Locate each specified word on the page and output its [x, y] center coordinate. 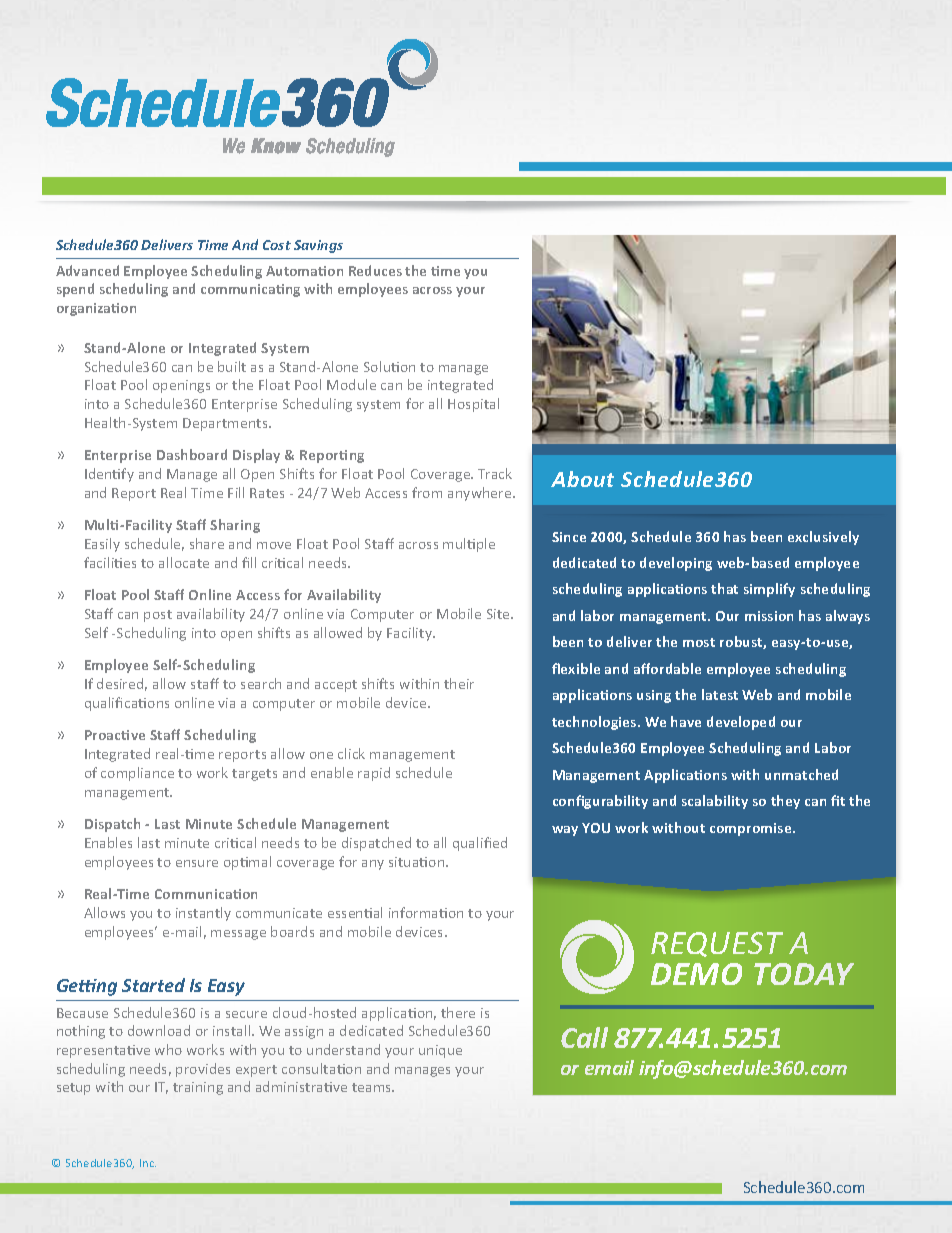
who [168, 1049]
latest [720, 694]
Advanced [87, 270]
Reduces [375, 270]
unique [440, 1051]
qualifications [127, 704]
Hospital [473, 405]
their [459, 683]
